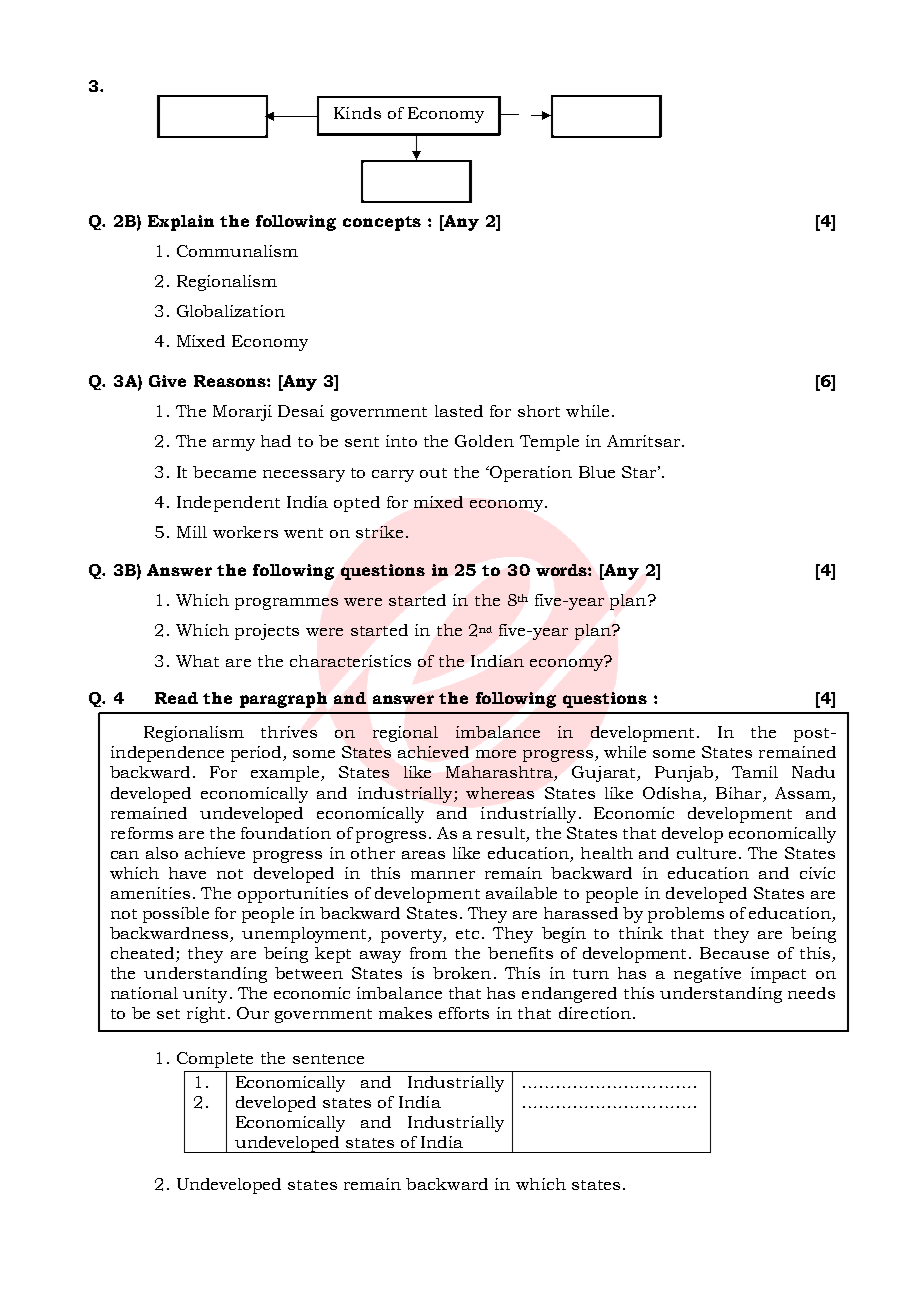 The height and width of the screenshot is (1308, 924). Describe the element at coordinates (382, 223) in the screenshot. I see `concepts` at that location.
